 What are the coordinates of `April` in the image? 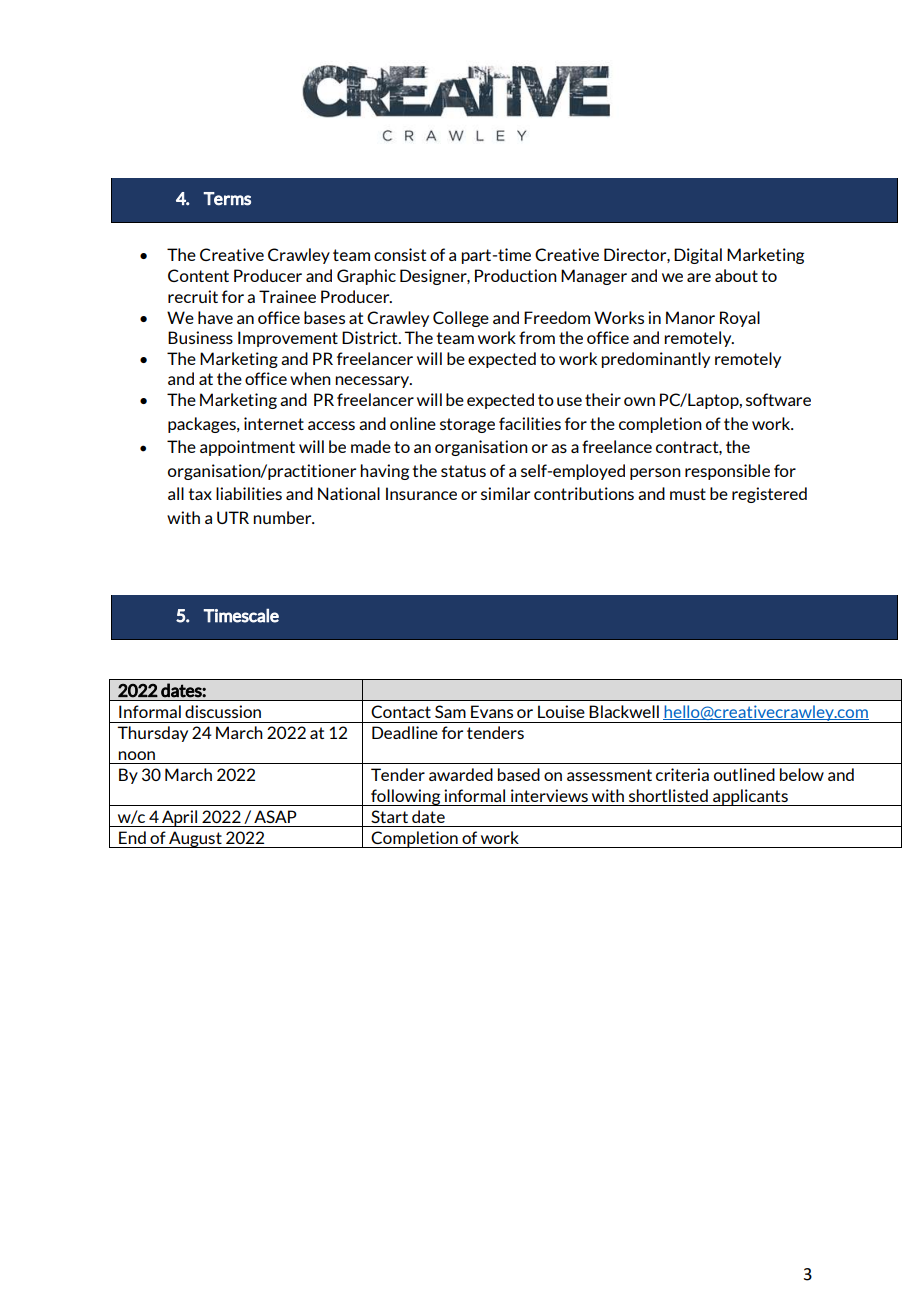 It's located at (179, 818).
